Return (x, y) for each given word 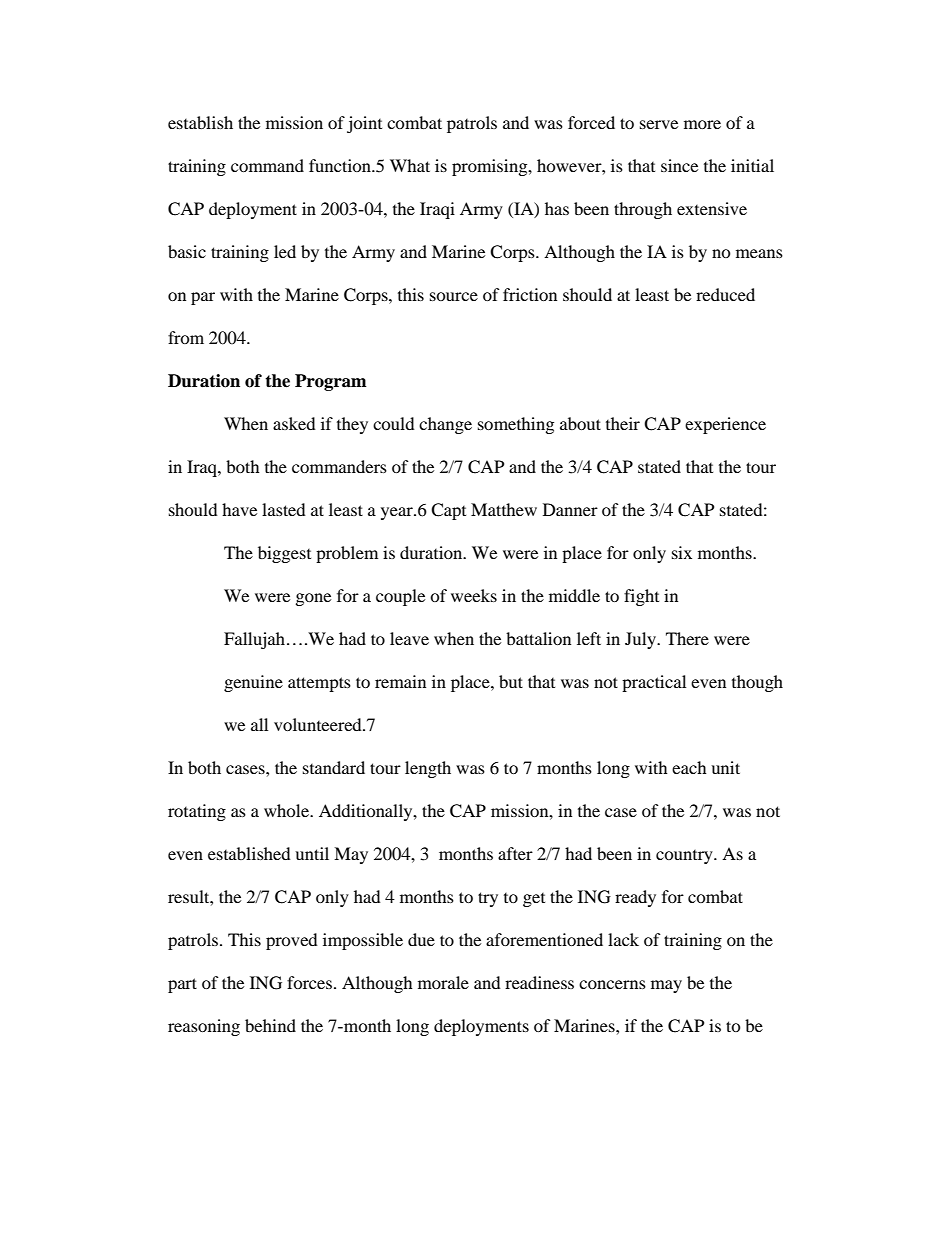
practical (654, 683)
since (679, 165)
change (445, 425)
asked (294, 423)
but (511, 681)
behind (270, 1025)
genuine (253, 683)
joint (364, 124)
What (410, 165)
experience (725, 425)
